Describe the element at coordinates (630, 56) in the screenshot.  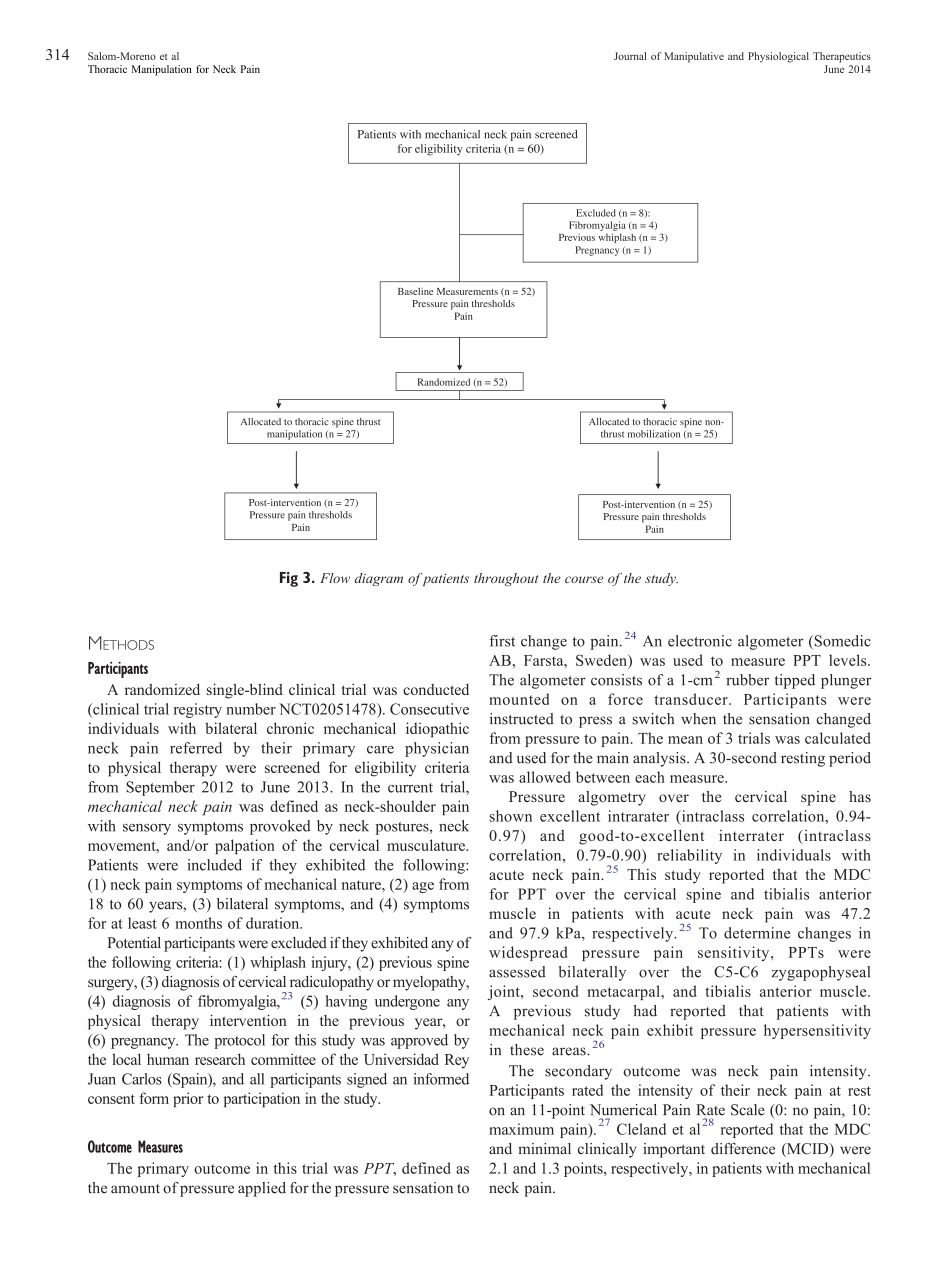
I see `Journal` at that location.
